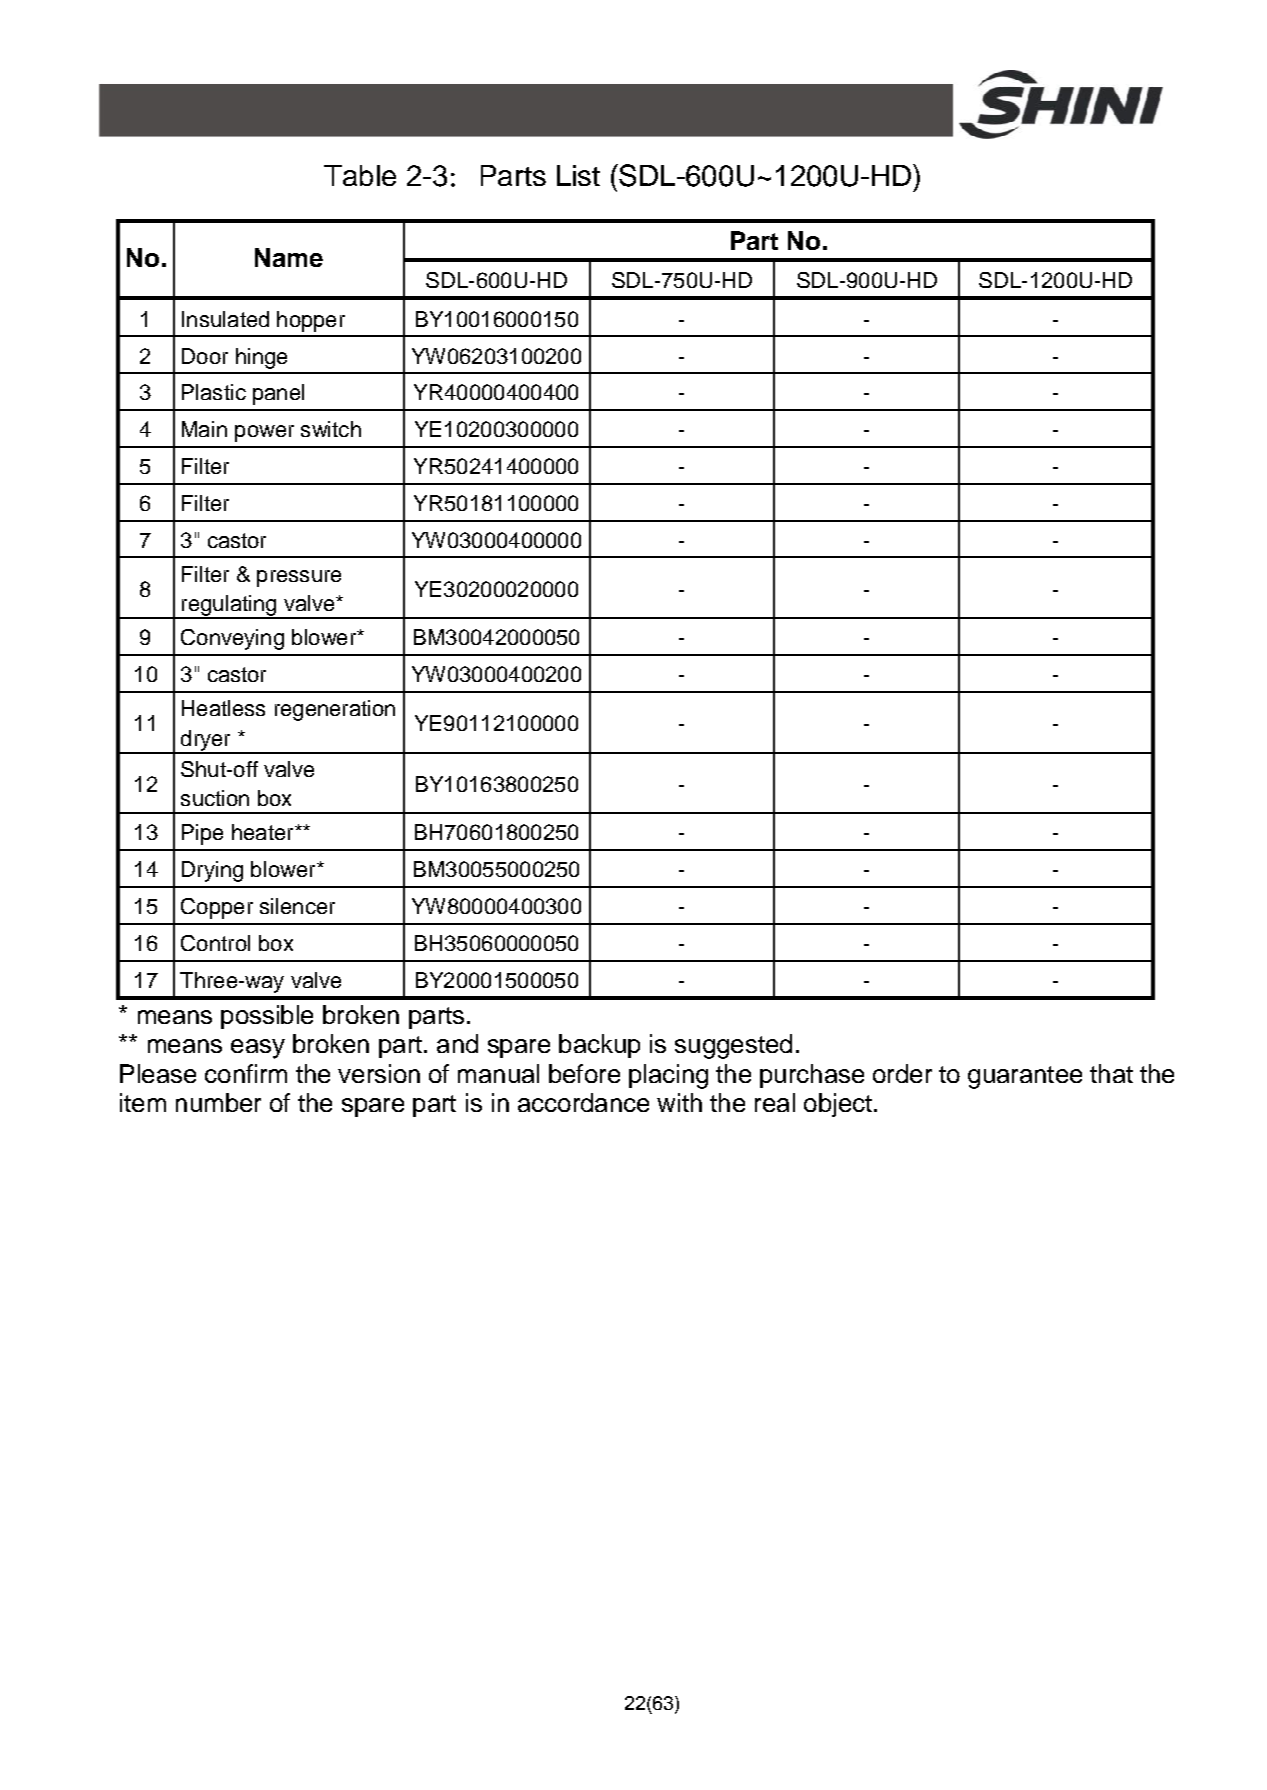  I want to click on confirm, so click(246, 1073).
